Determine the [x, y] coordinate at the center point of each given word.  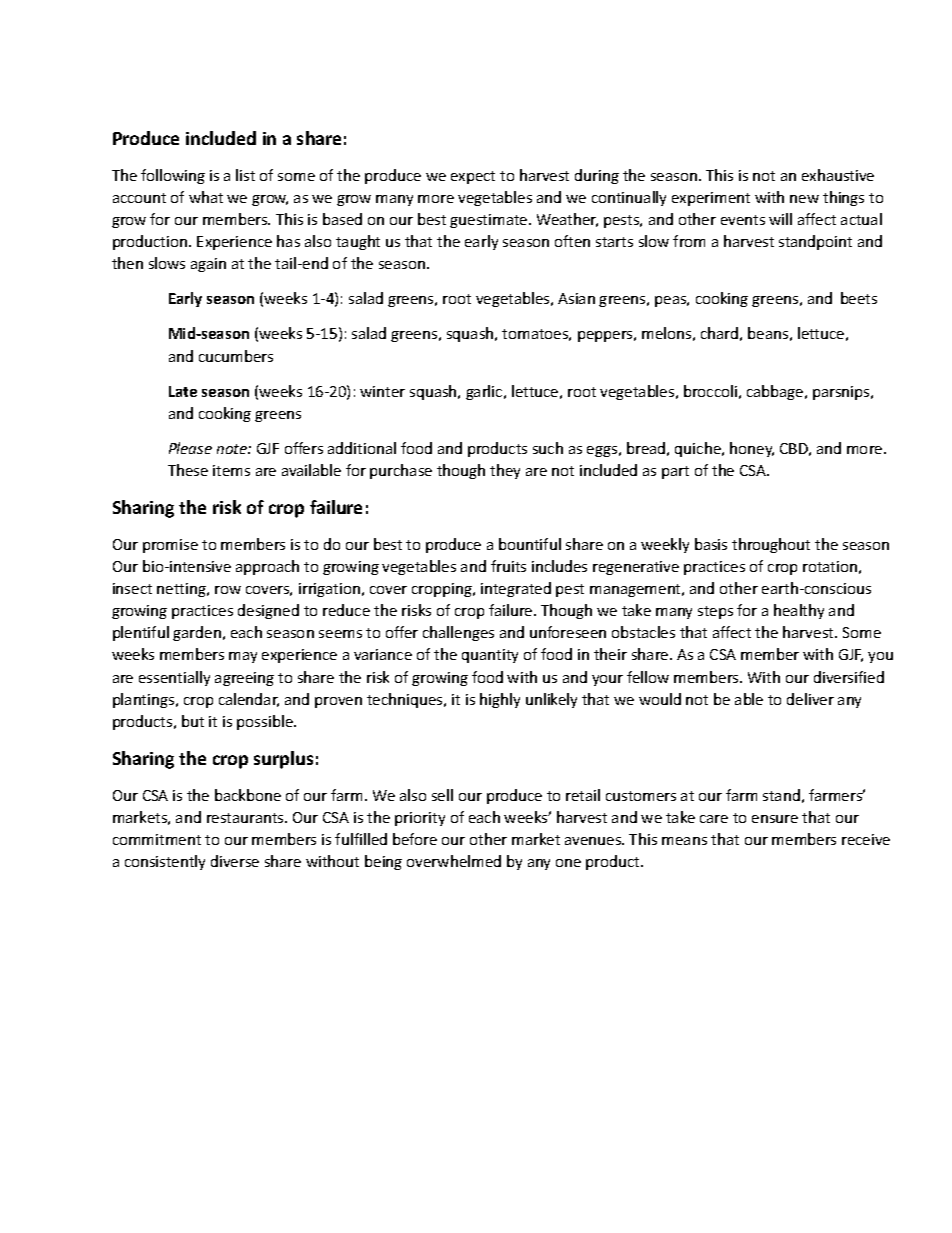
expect [473, 177]
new [804, 199]
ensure [775, 819]
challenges [458, 633]
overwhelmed [454, 861]
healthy [799, 611]
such [548, 448]
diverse [235, 861]
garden [197, 633]
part [675, 472]
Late [183, 391]
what [206, 197]
